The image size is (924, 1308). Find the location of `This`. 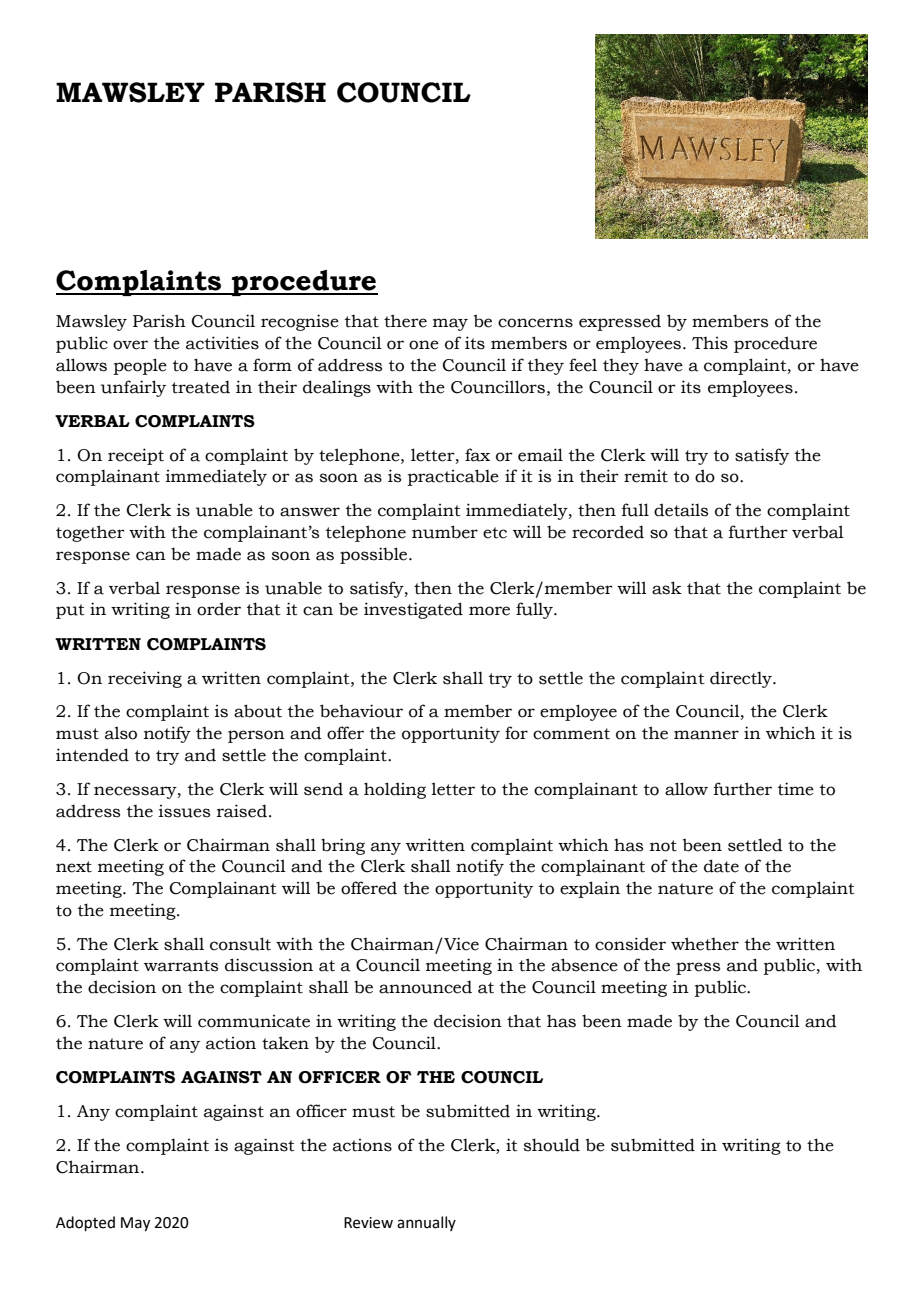

This is located at coordinates (710, 343).
